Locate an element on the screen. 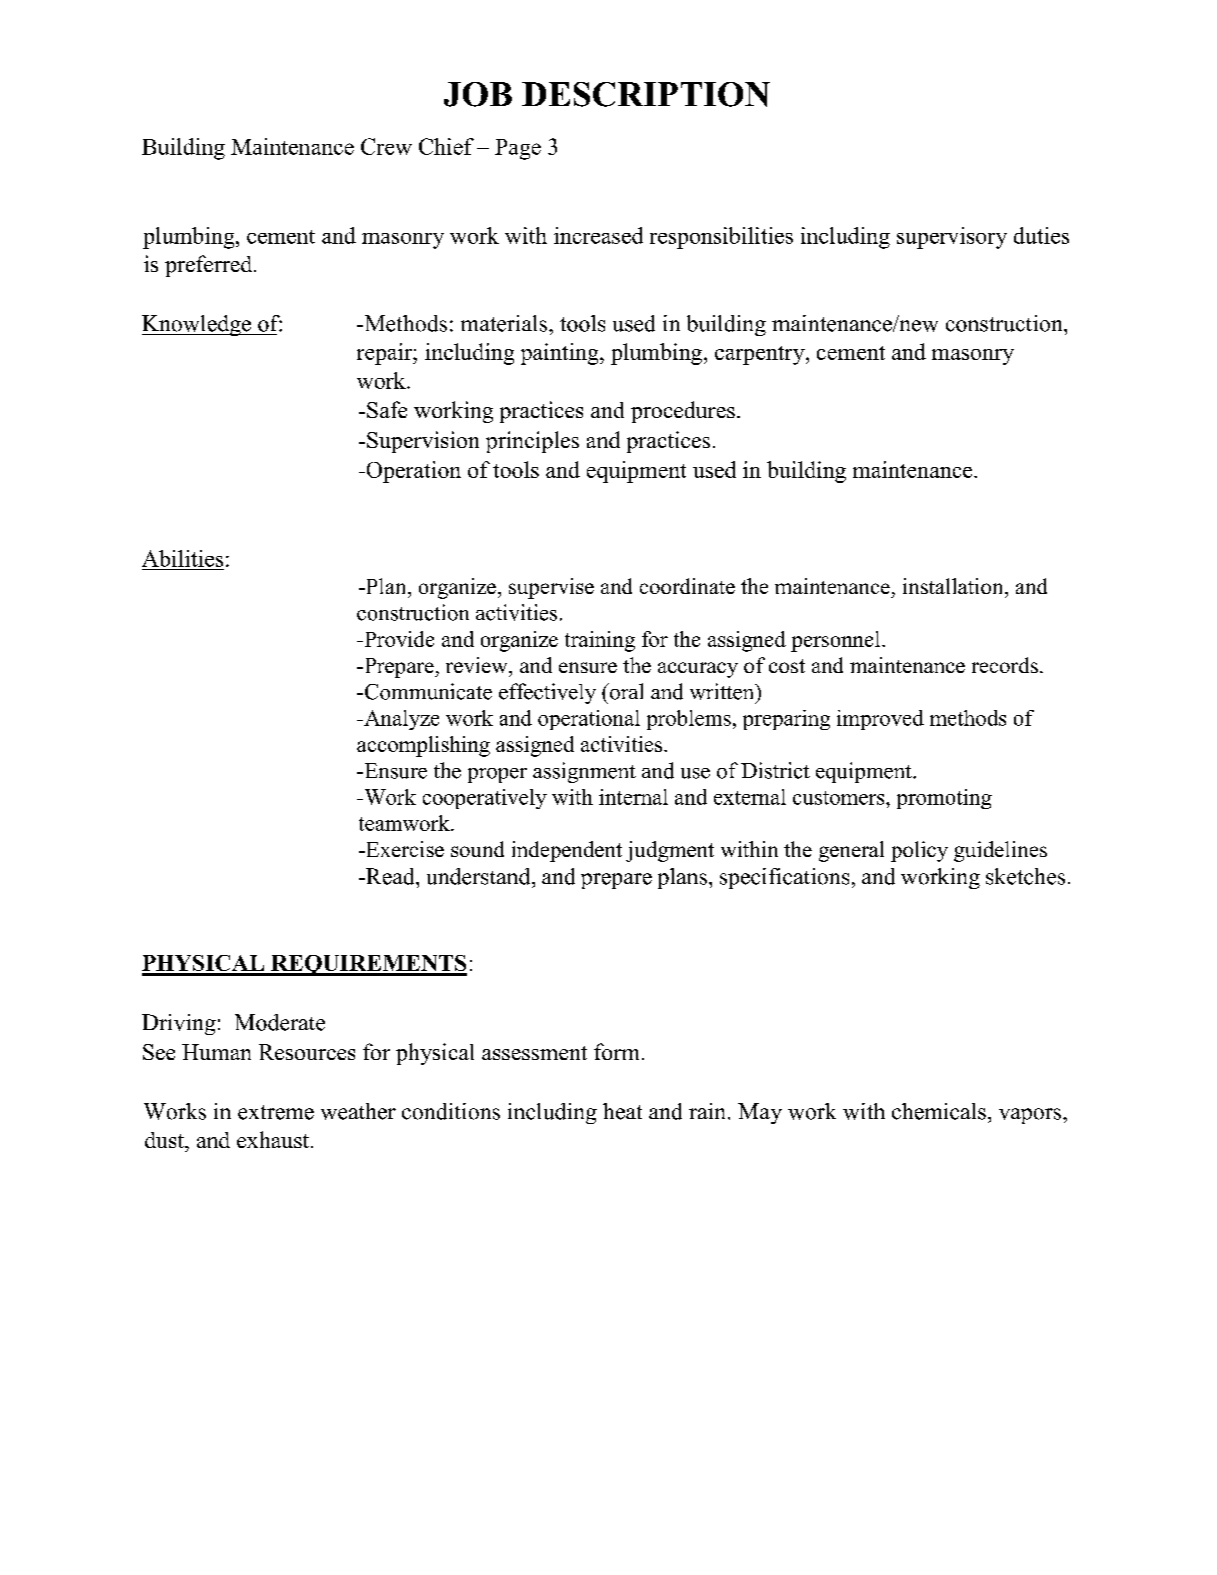  assignment is located at coordinates (584, 772).
